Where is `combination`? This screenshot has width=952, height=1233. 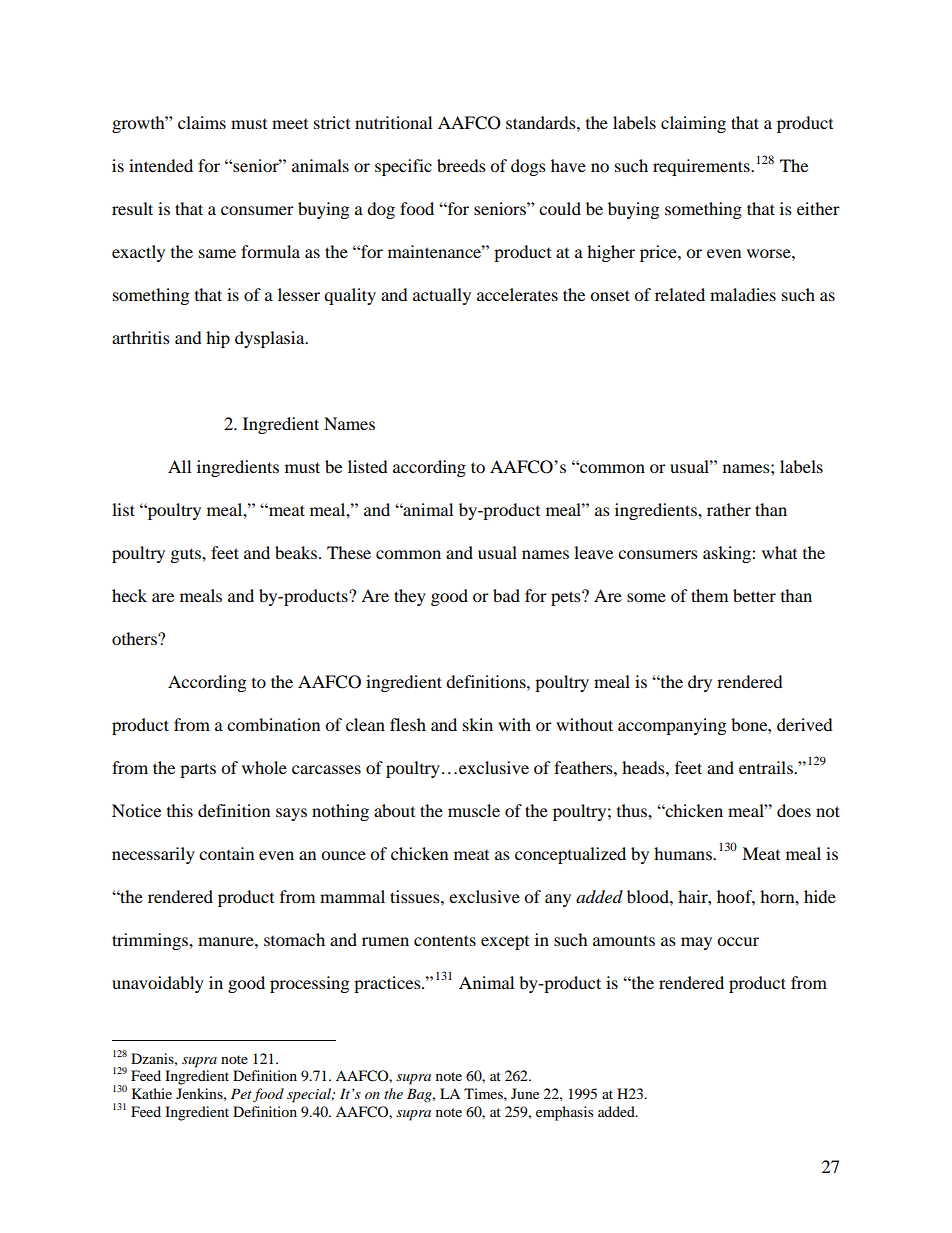 combination is located at coordinates (273, 724).
